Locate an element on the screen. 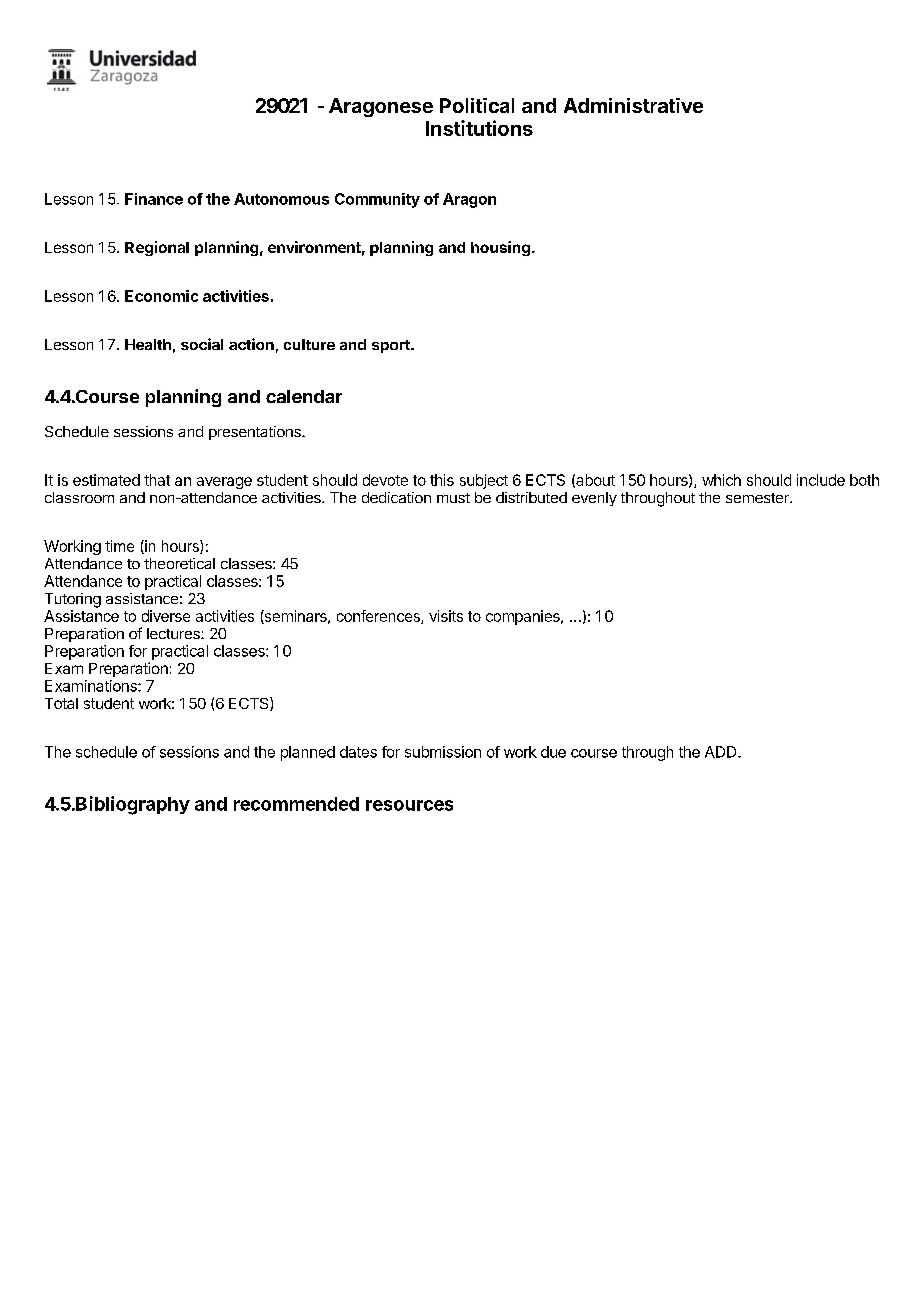 Image resolution: width=924 pixels, height=1308 pixels. Institutions is located at coordinates (479, 128).
